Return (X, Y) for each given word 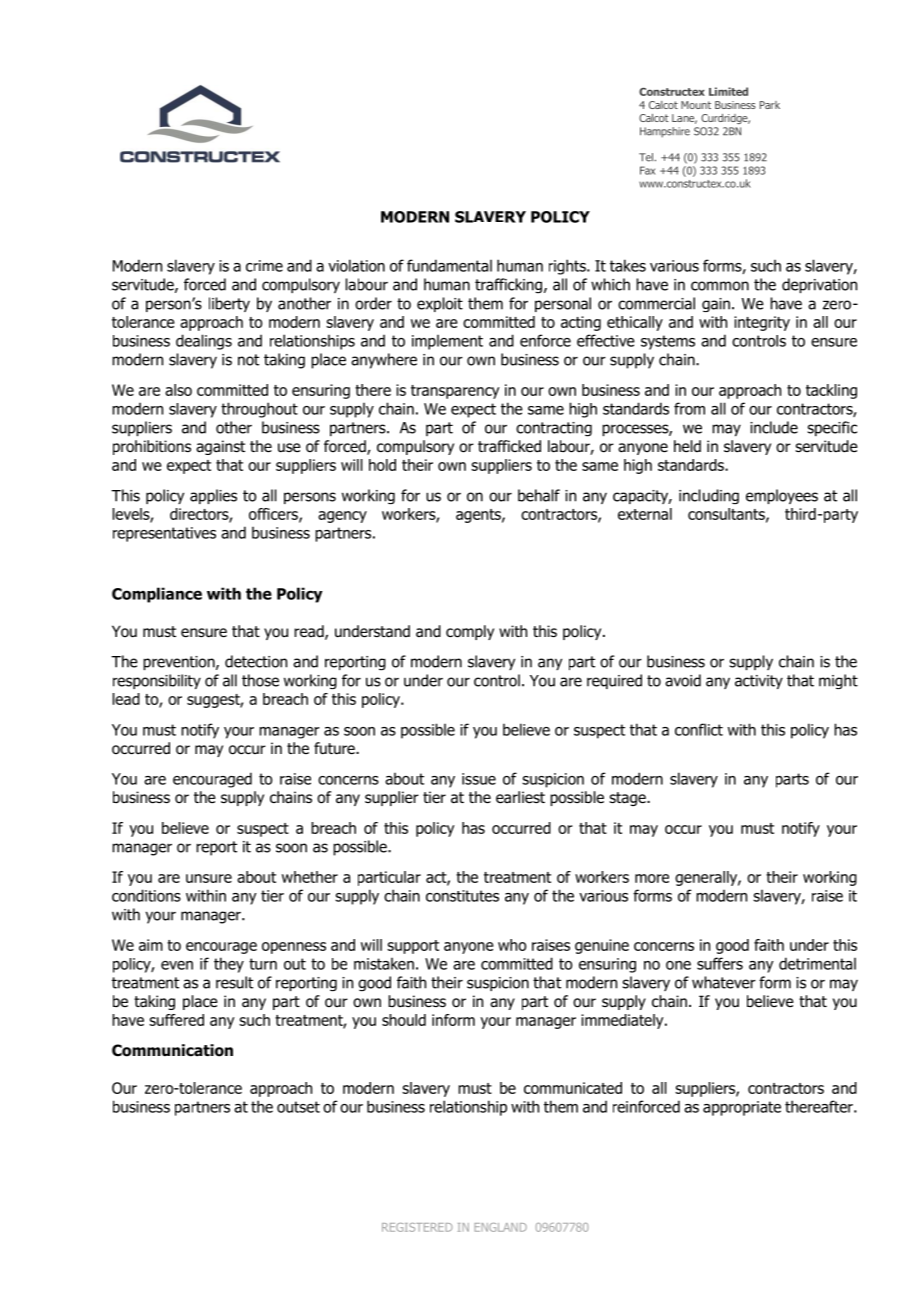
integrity (762, 323)
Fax (647, 170)
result (234, 982)
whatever (724, 982)
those (260, 680)
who (512, 945)
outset (298, 1107)
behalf (539, 495)
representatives (164, 534)
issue (479, 779)
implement (447, 342)
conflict (699, 729)
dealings (204, 342)
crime (264, 266)
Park (770, 105)
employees (782, 496)
